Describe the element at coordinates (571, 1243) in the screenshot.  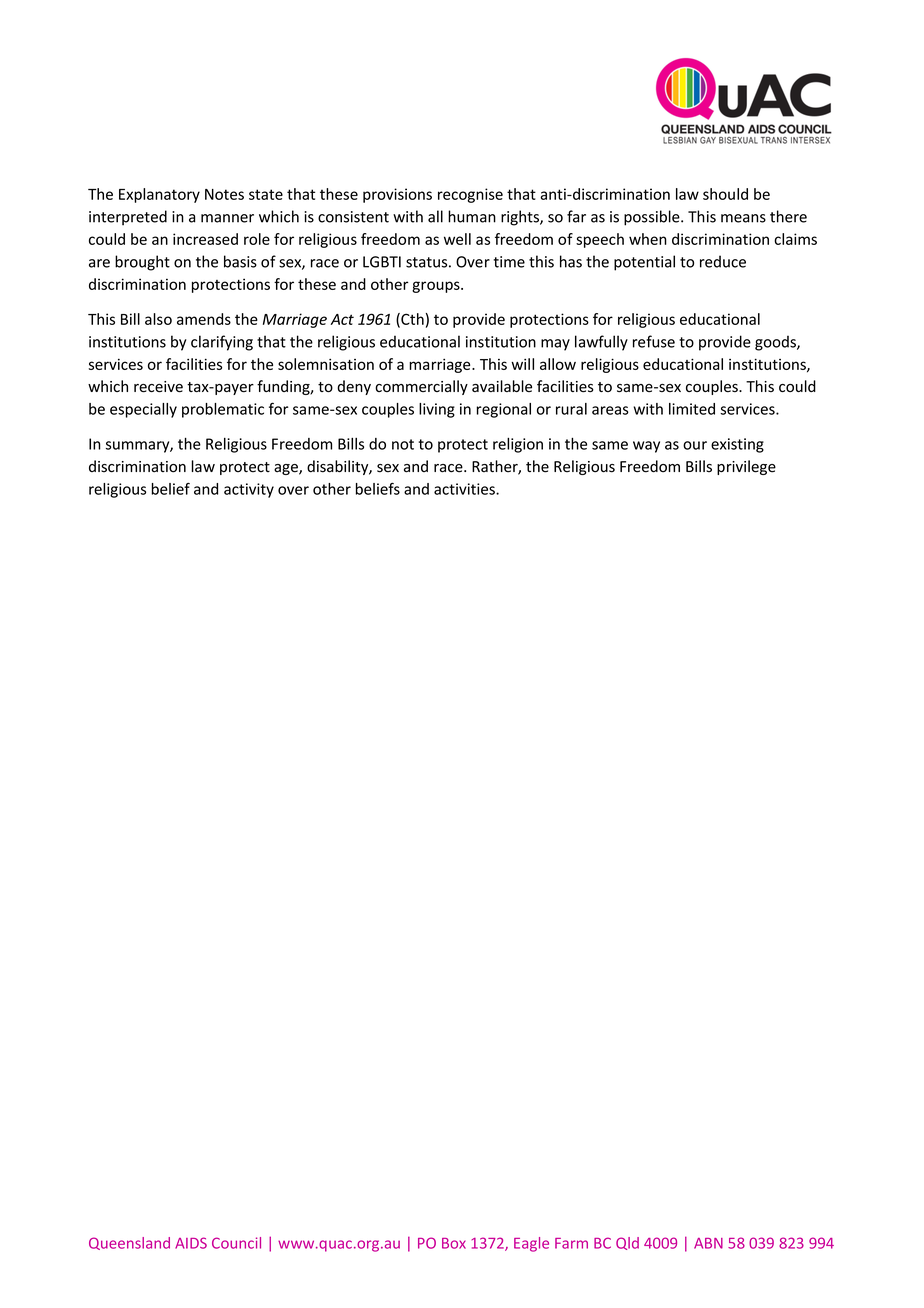
I see `Farm` at that location.
